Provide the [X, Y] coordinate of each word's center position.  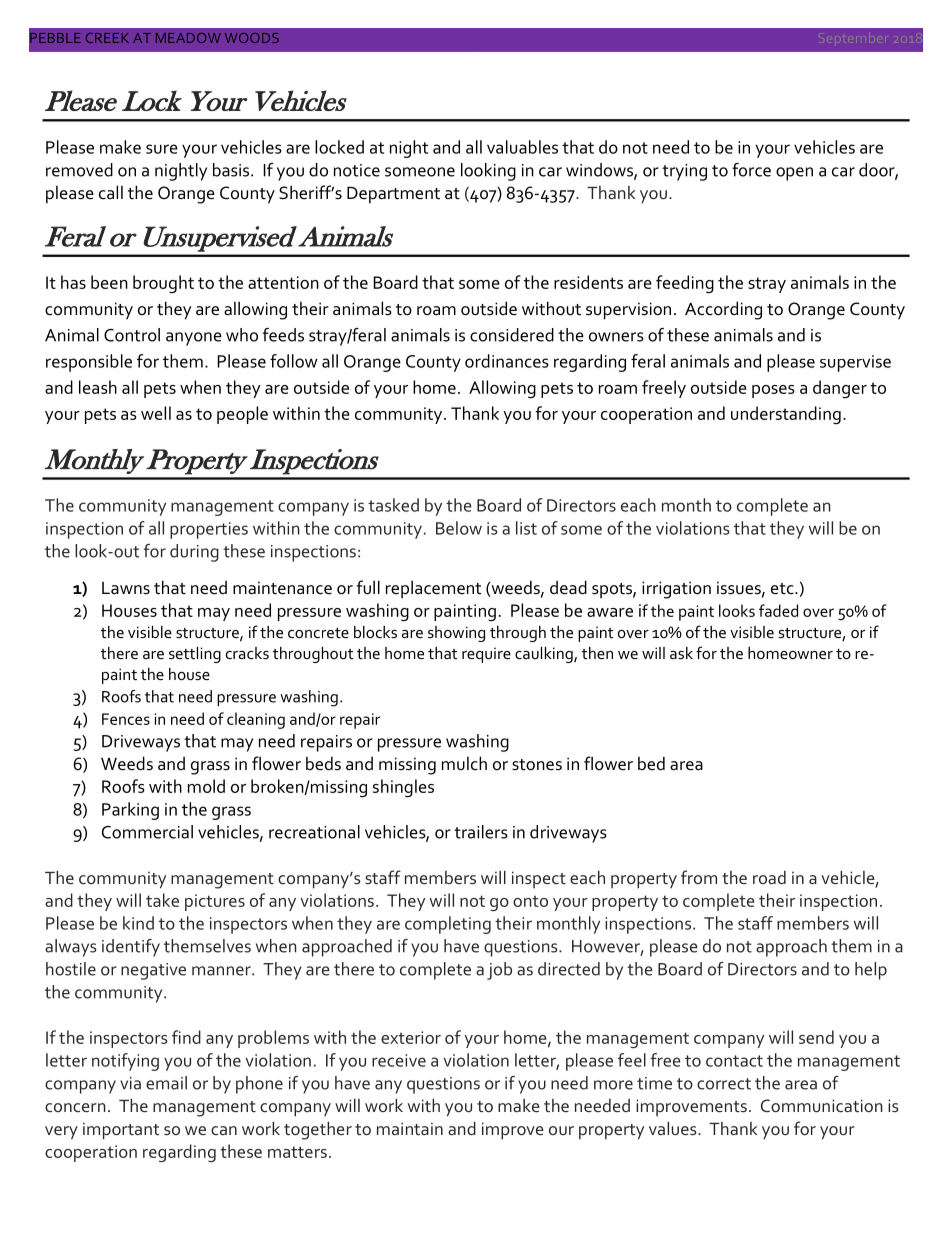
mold [206, 786]
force [751, 170]
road [769, 877]
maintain [410, 1128]
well [156, 413]
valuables [522, 147]
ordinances [507, 361]
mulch [464, 763]
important [121, 1131]
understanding [786, 415]
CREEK [107, 38]
